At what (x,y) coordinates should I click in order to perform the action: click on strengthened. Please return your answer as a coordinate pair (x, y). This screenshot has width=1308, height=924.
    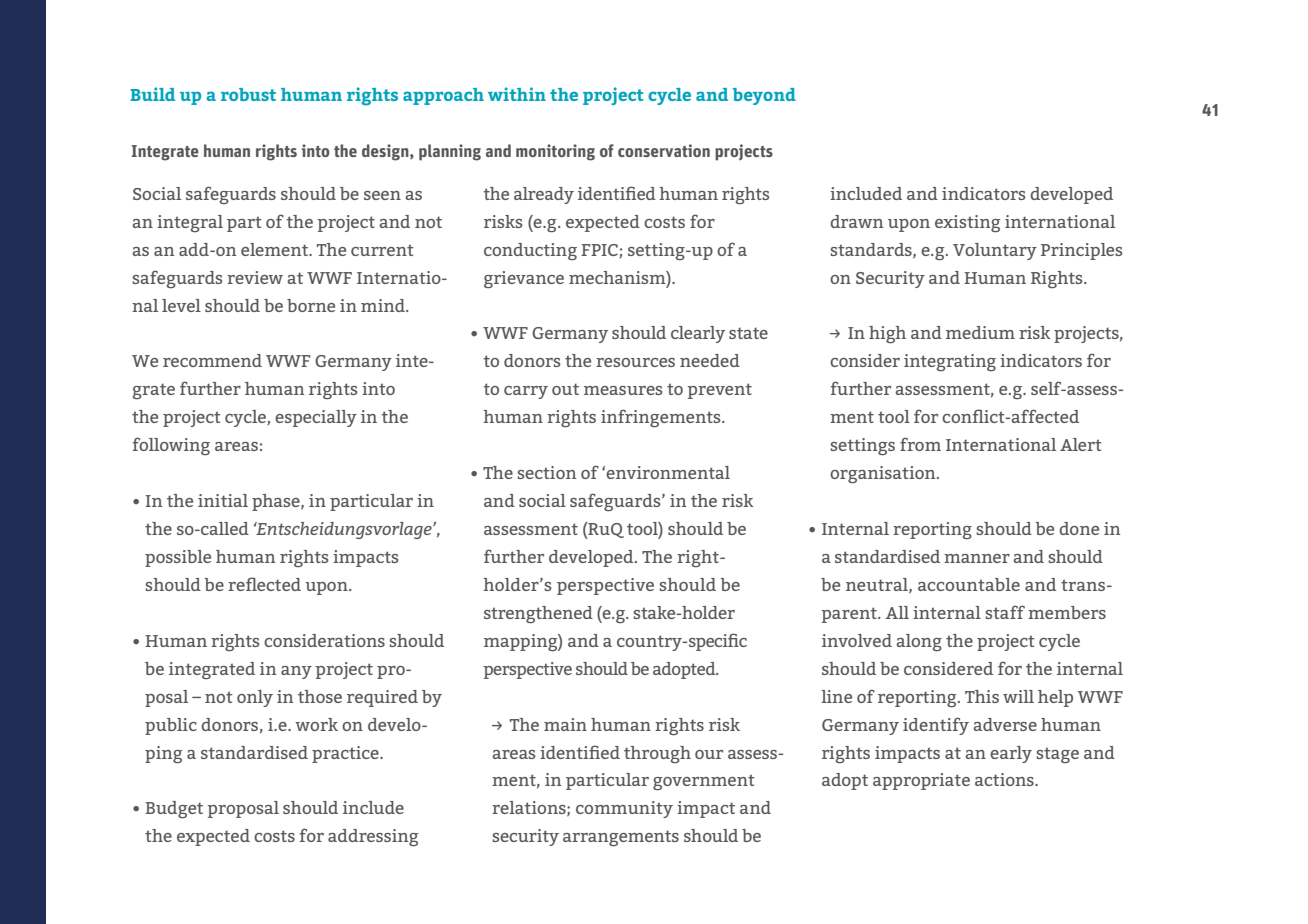
    Looking at the image, I should click on (538, 614).
